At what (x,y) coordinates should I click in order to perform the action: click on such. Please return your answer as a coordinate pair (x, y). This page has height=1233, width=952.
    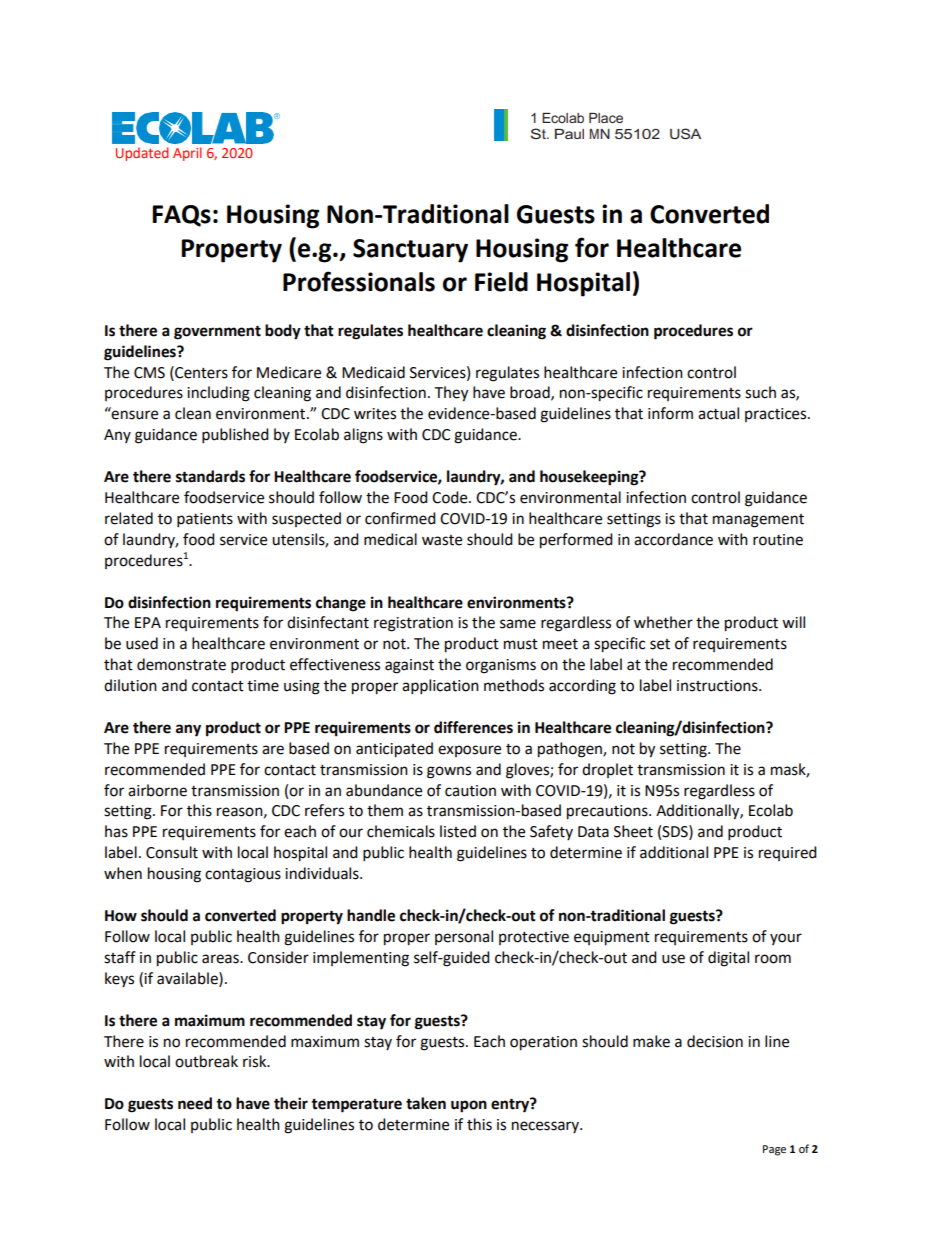
    Looking at the image, I should click on (760, 392).
